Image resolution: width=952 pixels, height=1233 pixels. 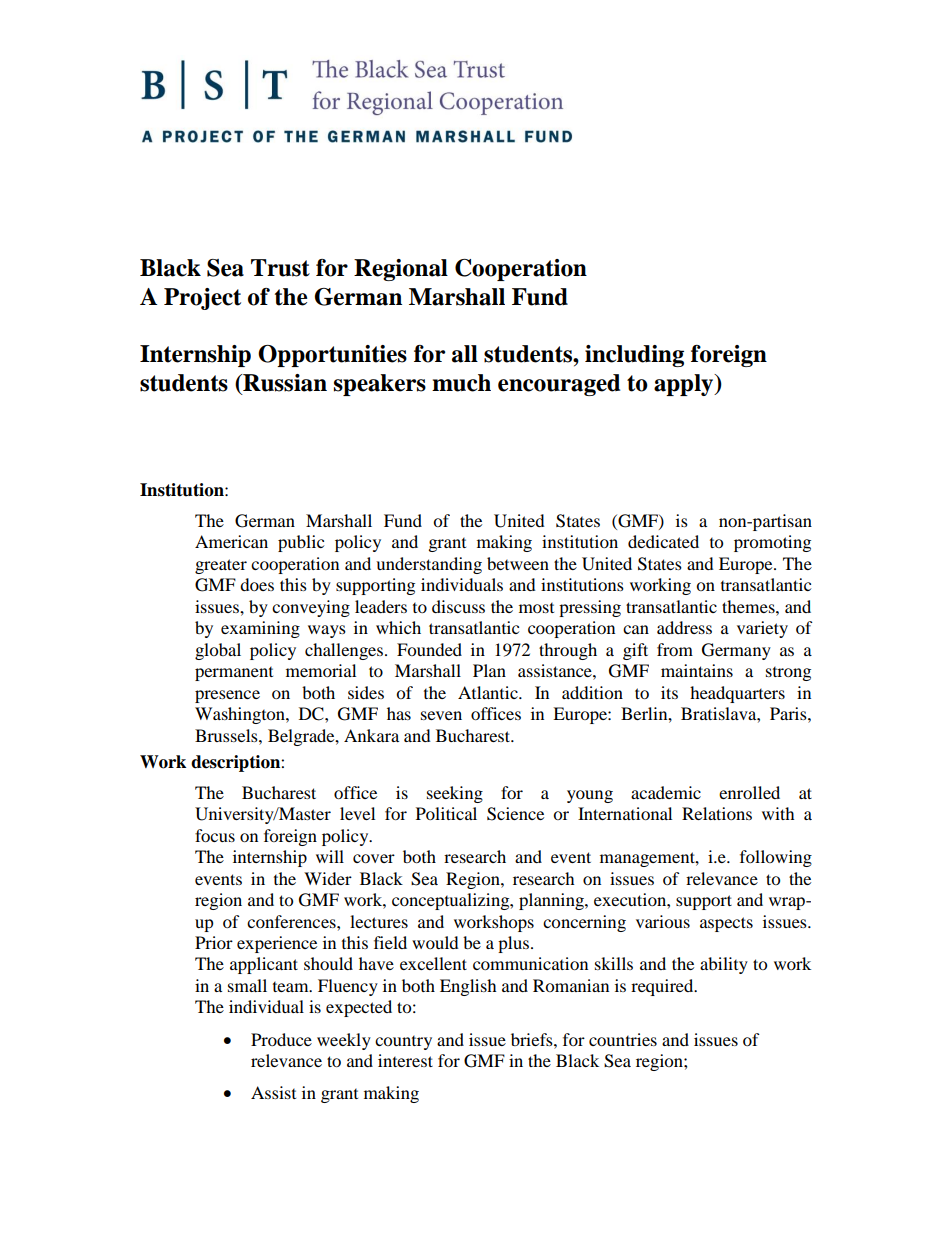 I want to click on required, so click(x=663, y=987).
